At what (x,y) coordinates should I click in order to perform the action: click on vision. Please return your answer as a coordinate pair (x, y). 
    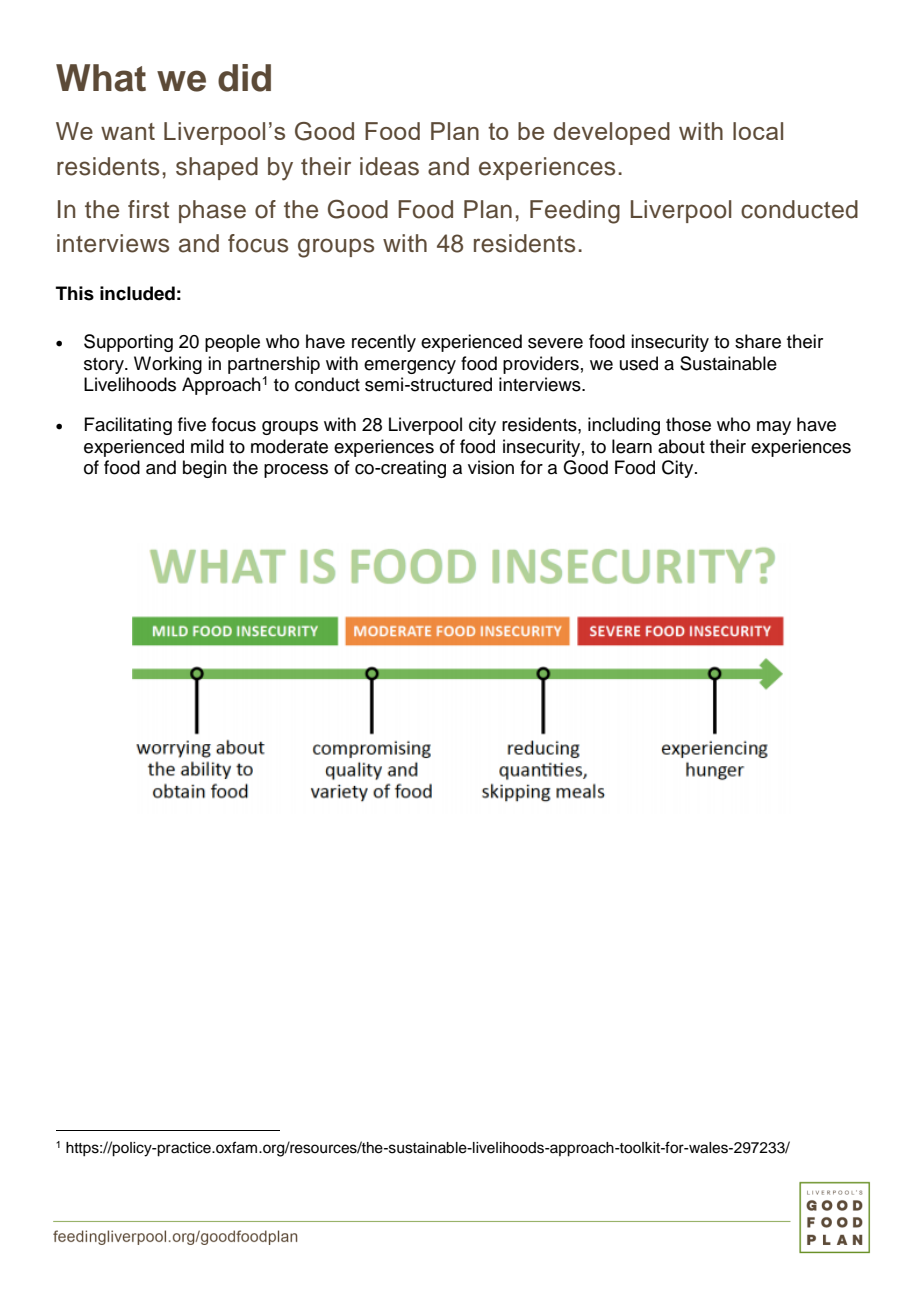
    Looking at the image, I should click on (491, 467).
